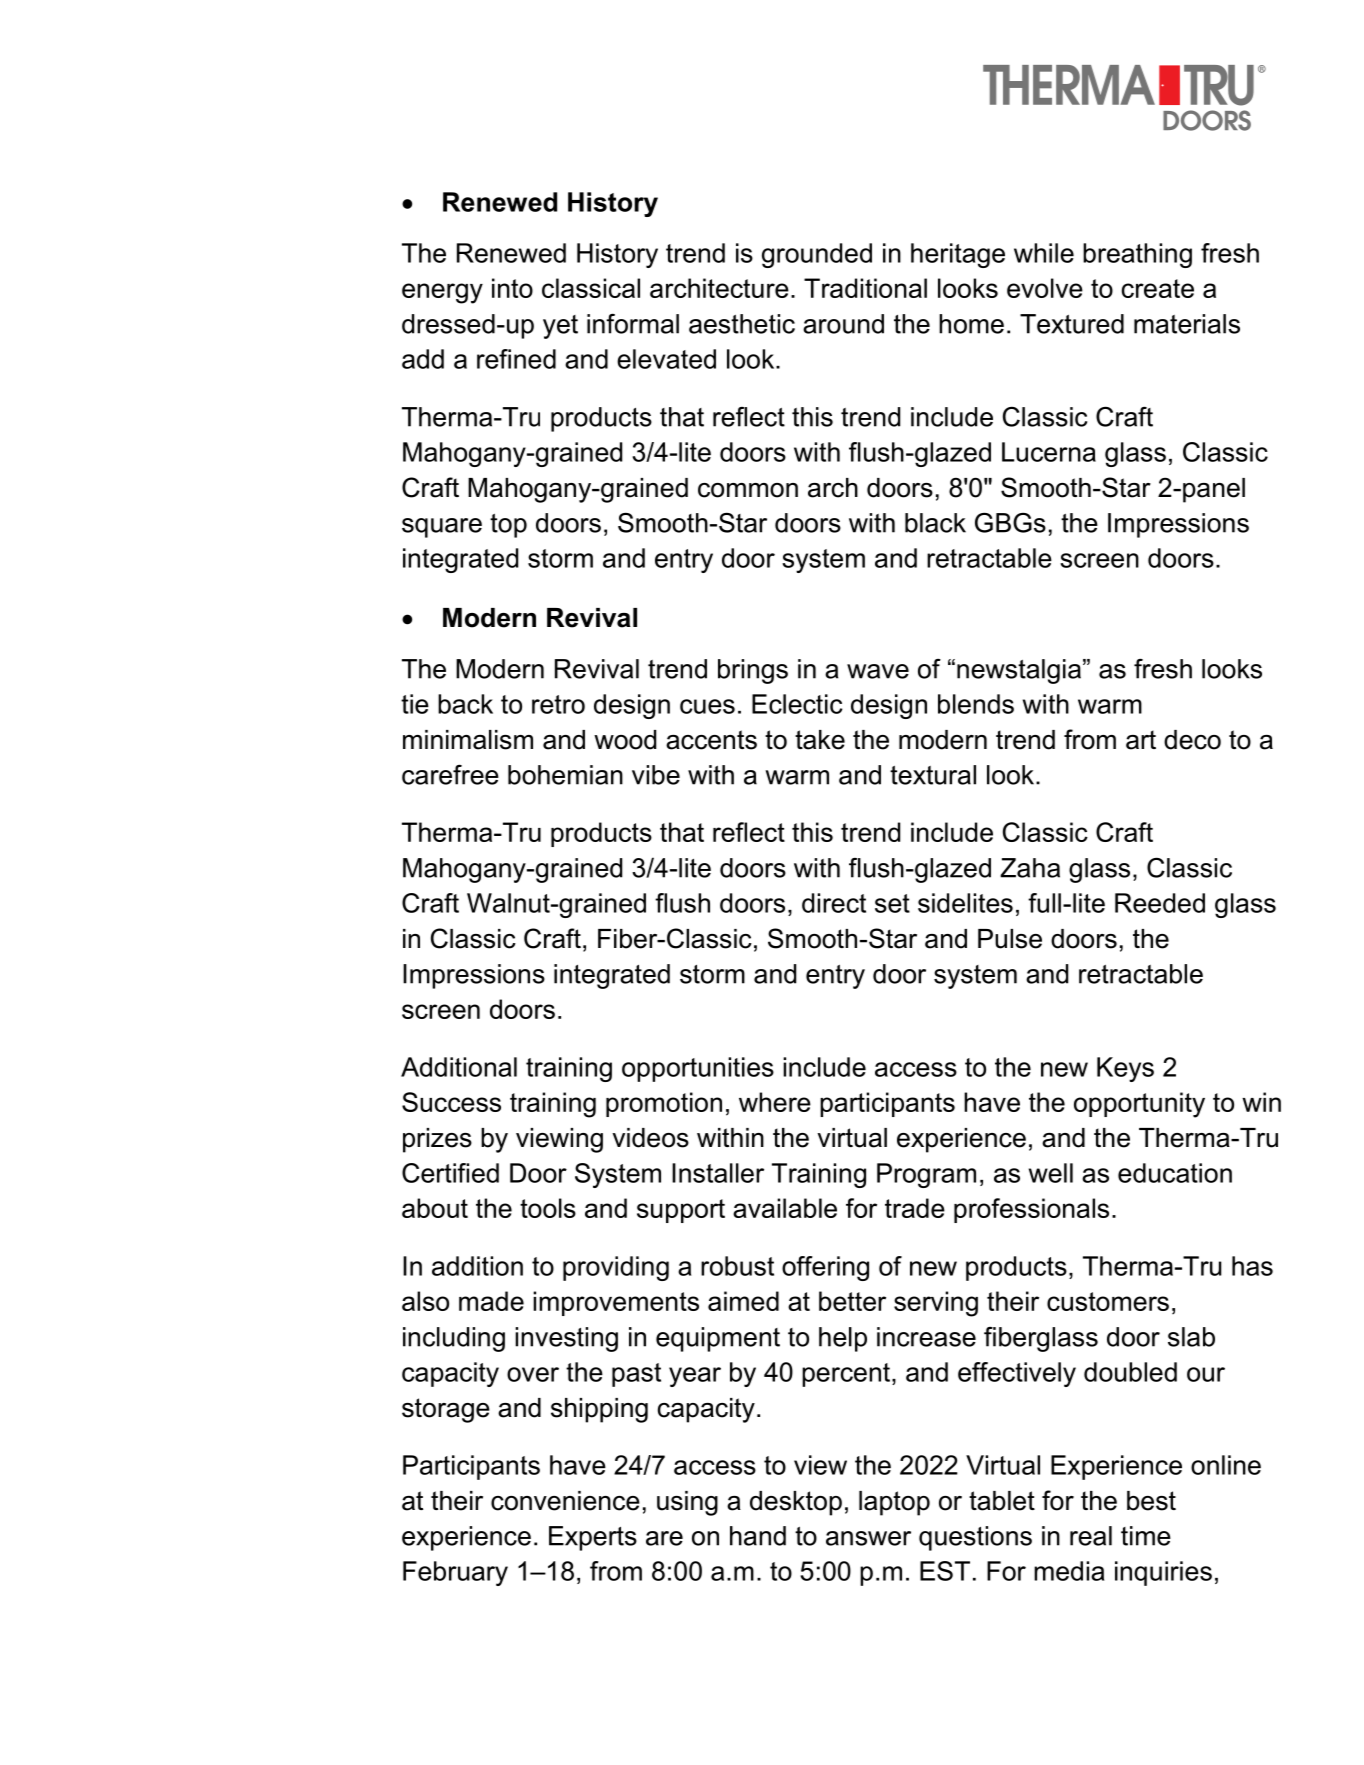 This image has height=1765, width=1364. What do you see at coordinates (834, 903) in the image?
I see `direct` at bounding box center [834, 903].
